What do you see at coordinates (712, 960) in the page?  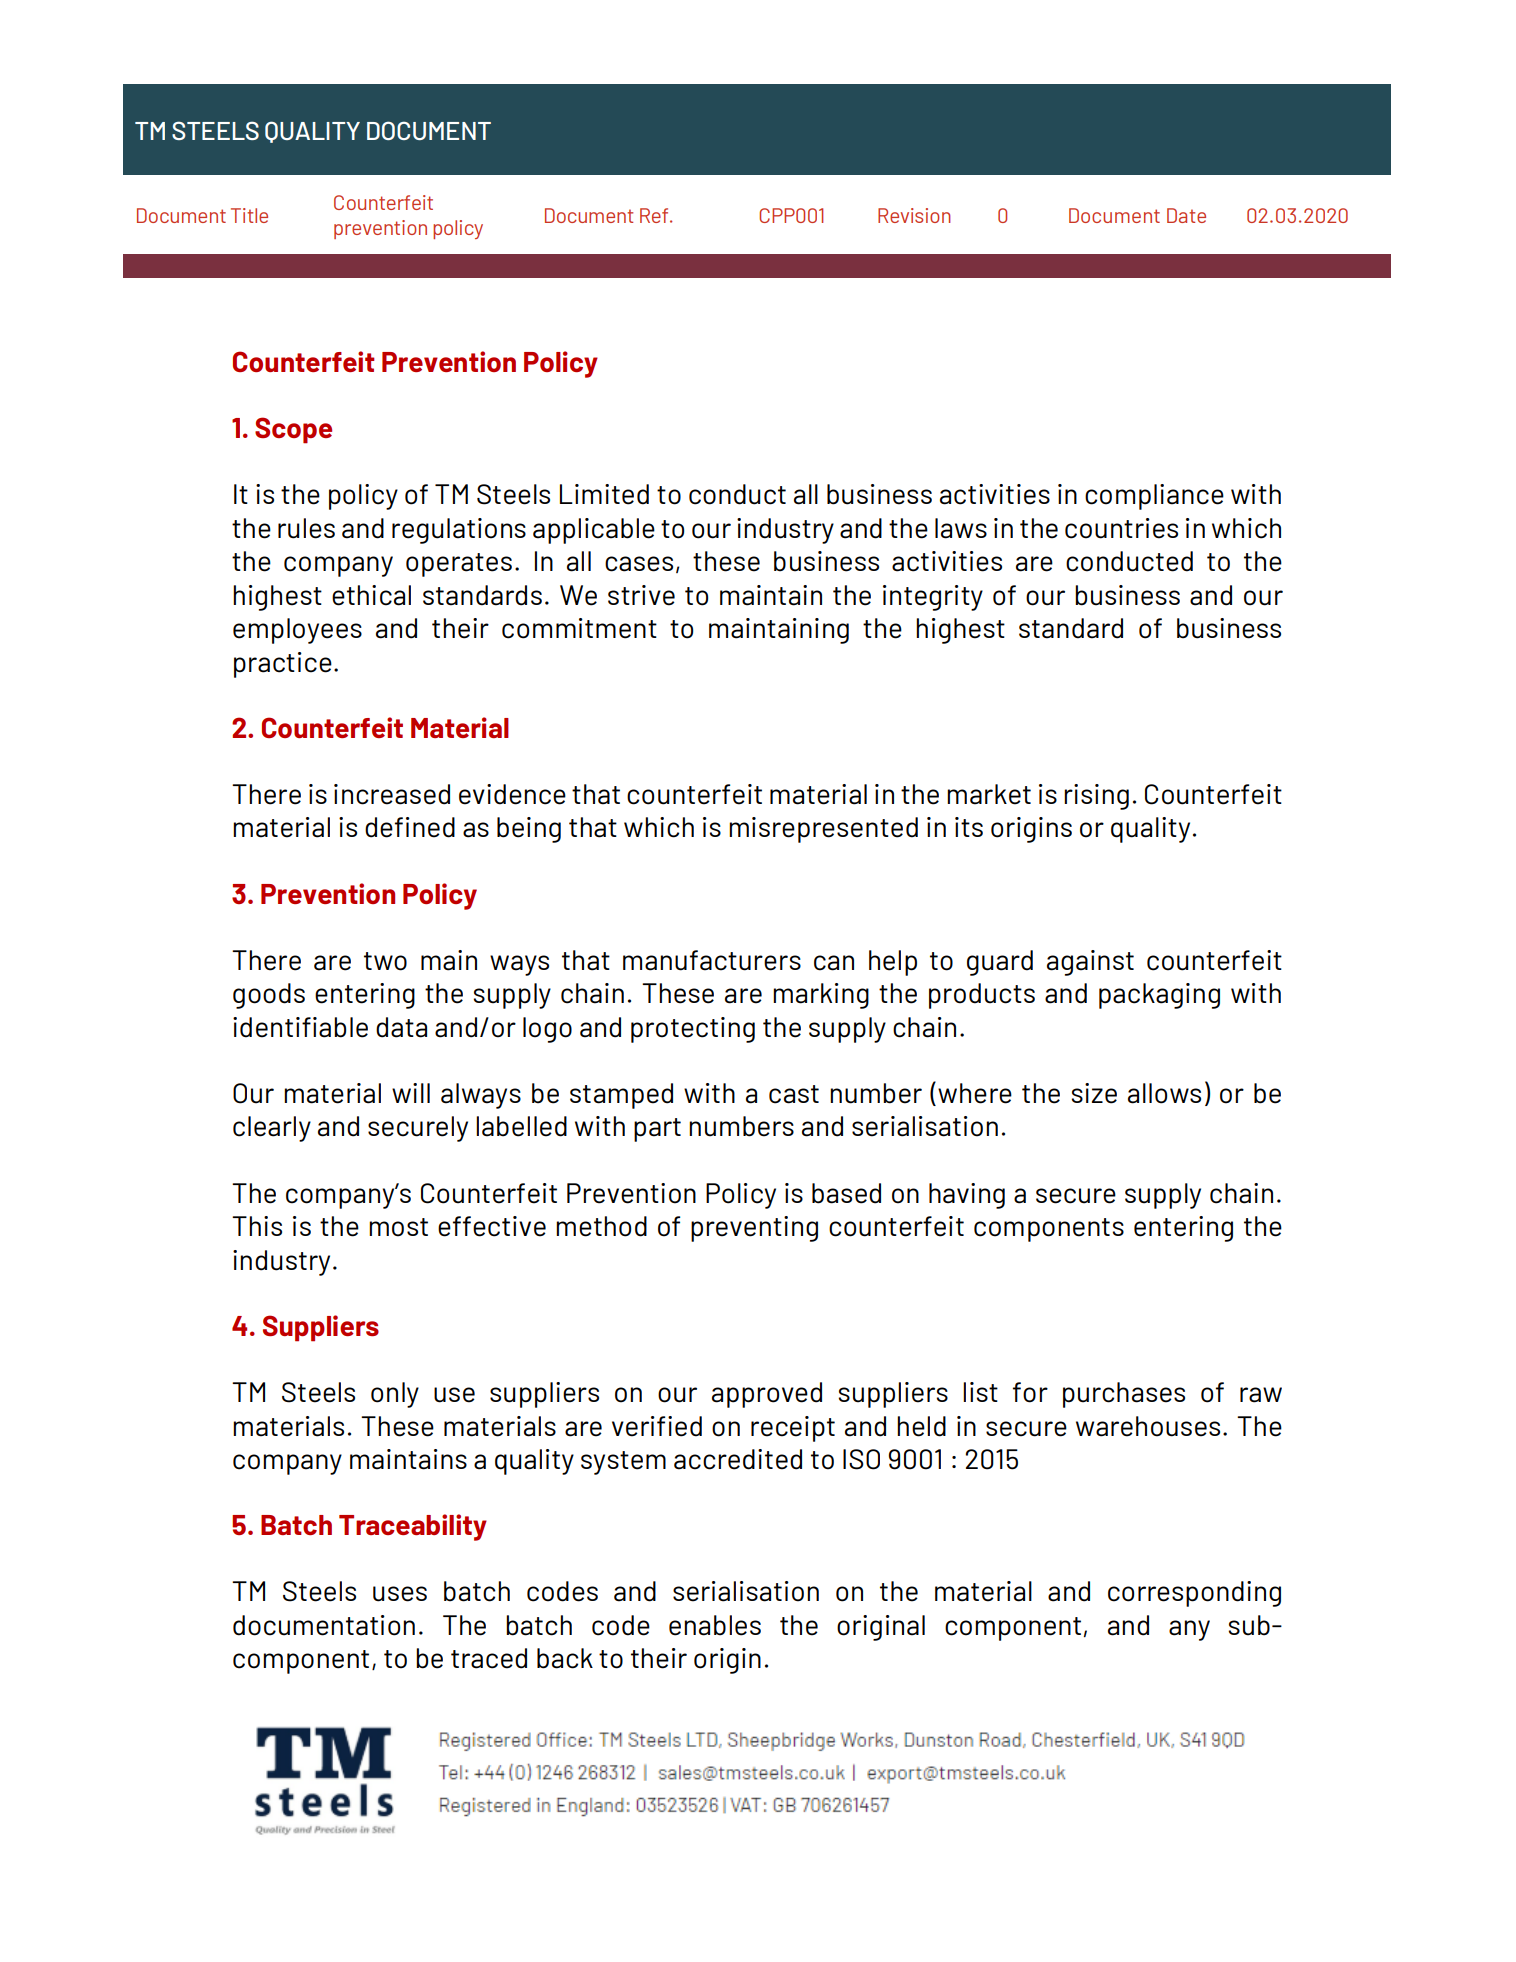 I see `manufacturers` at bounding box center [712, 960].
